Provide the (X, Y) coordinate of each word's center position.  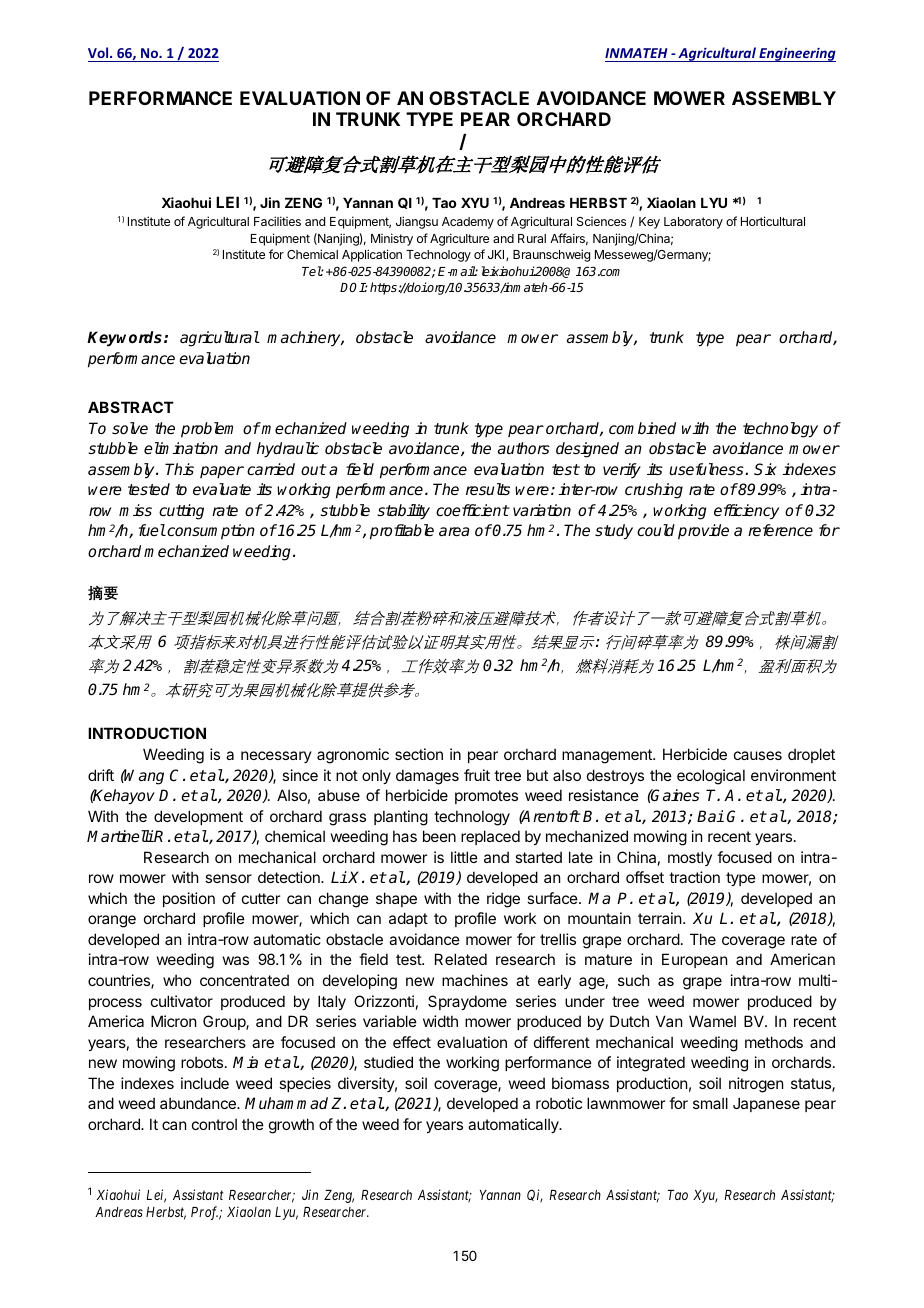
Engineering (796, 55)
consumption (210, 532)
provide (703, 532)
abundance (199, 1103)
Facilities (277, 221)
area (454, 531)
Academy (468, 223)
